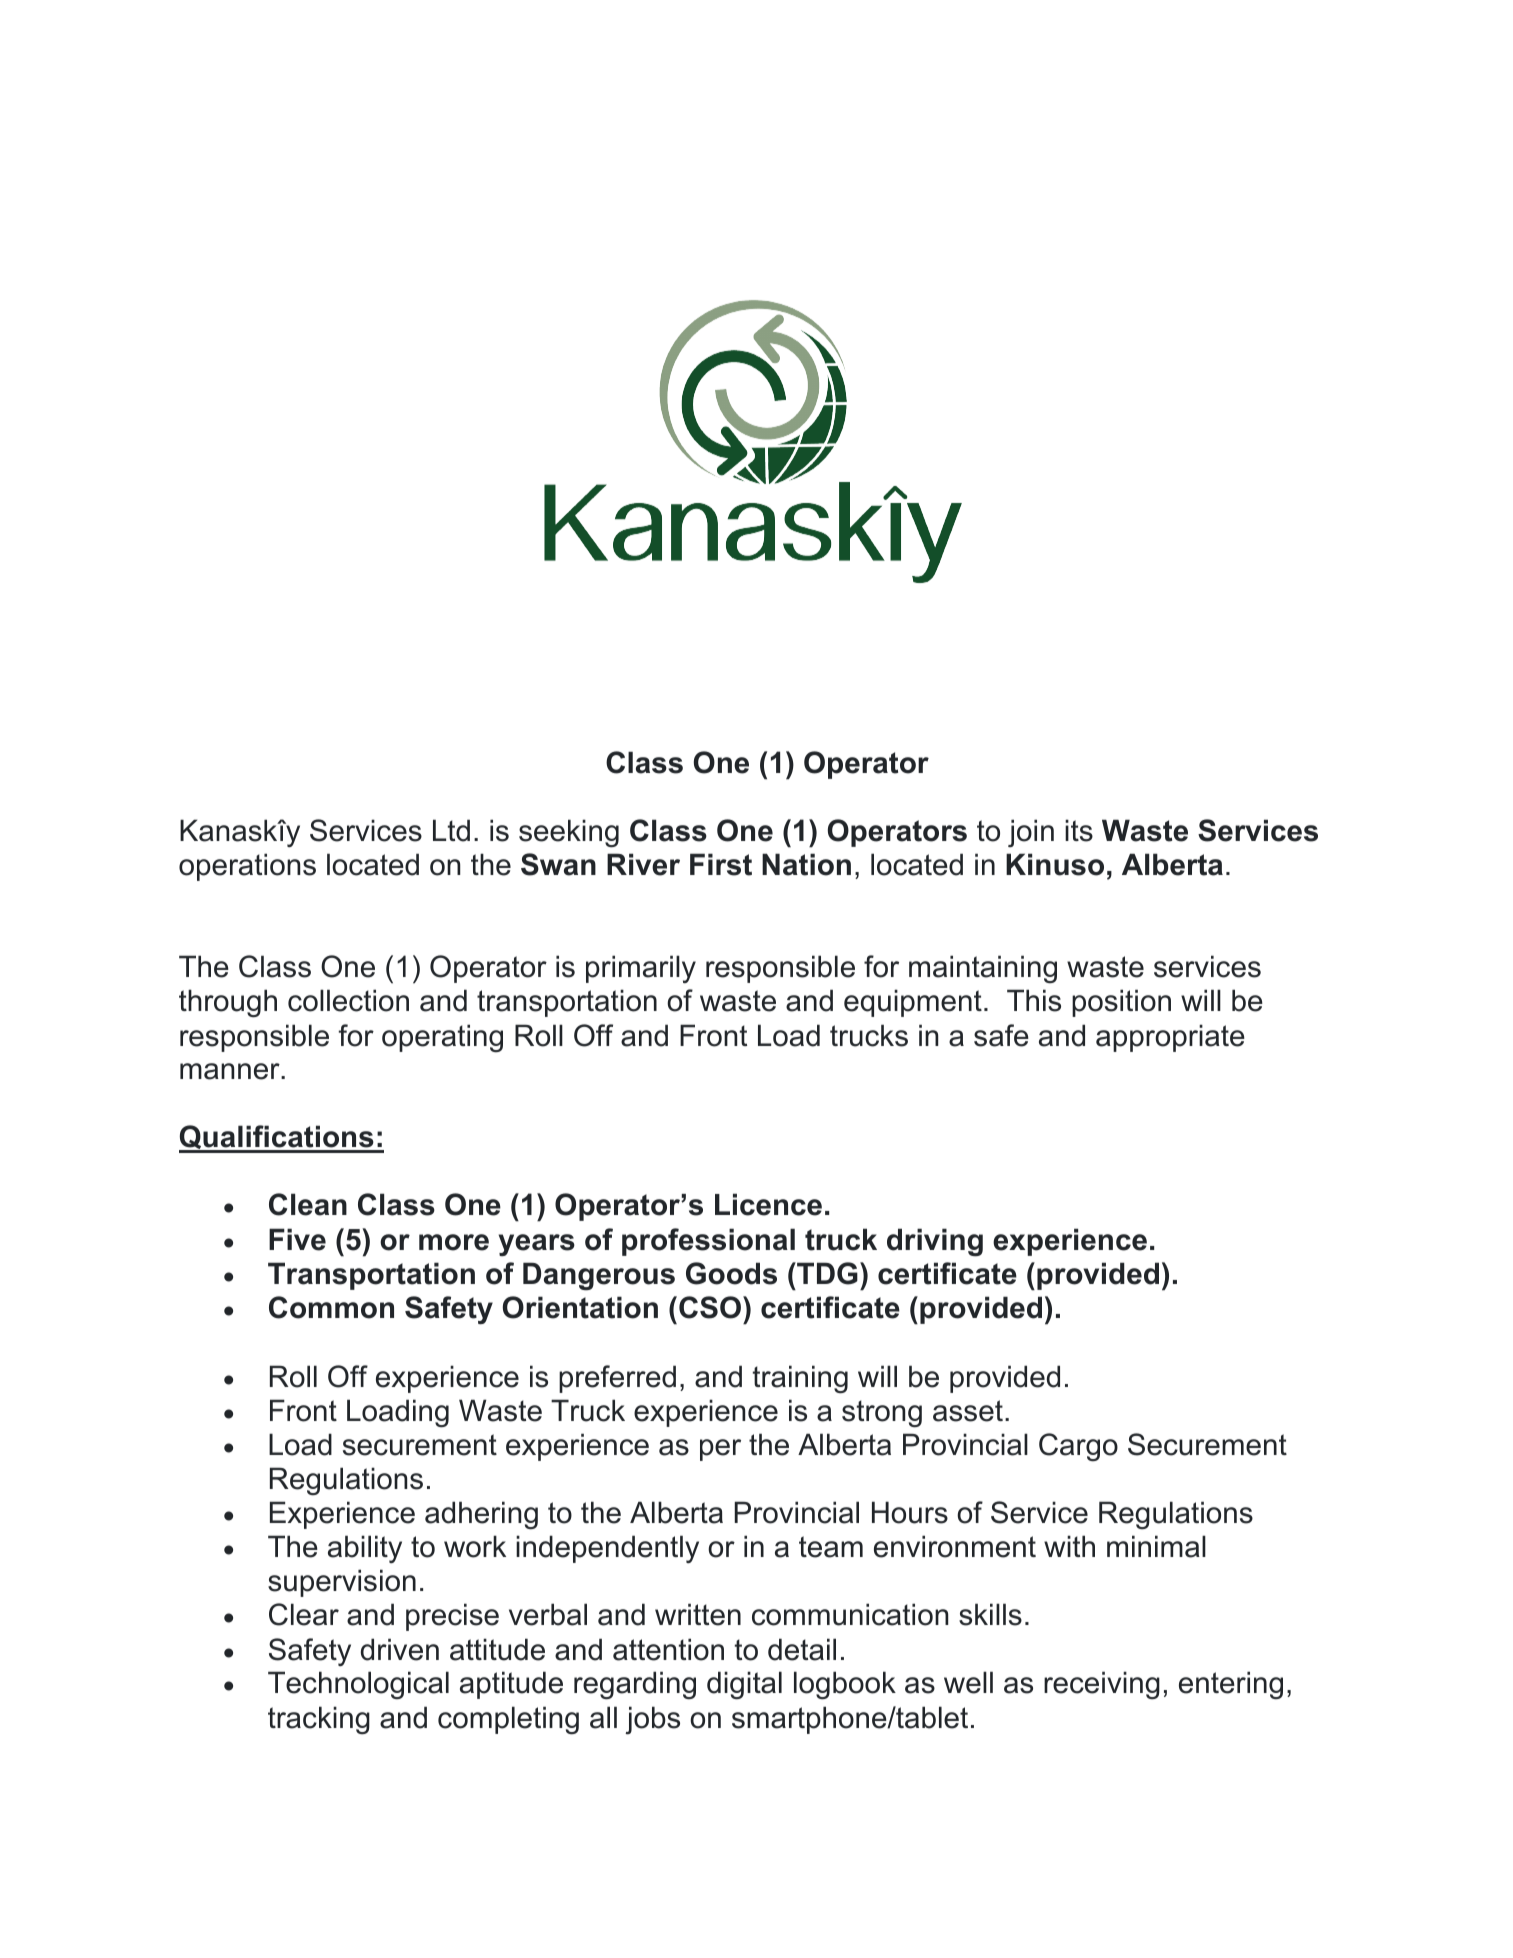 Image resolution: width=1513 pixels, height=1958 pixels. What do you see at coordinates (358, 1685) in the screenshot?
I see `Technological` at bounding box center [358, 1685].
